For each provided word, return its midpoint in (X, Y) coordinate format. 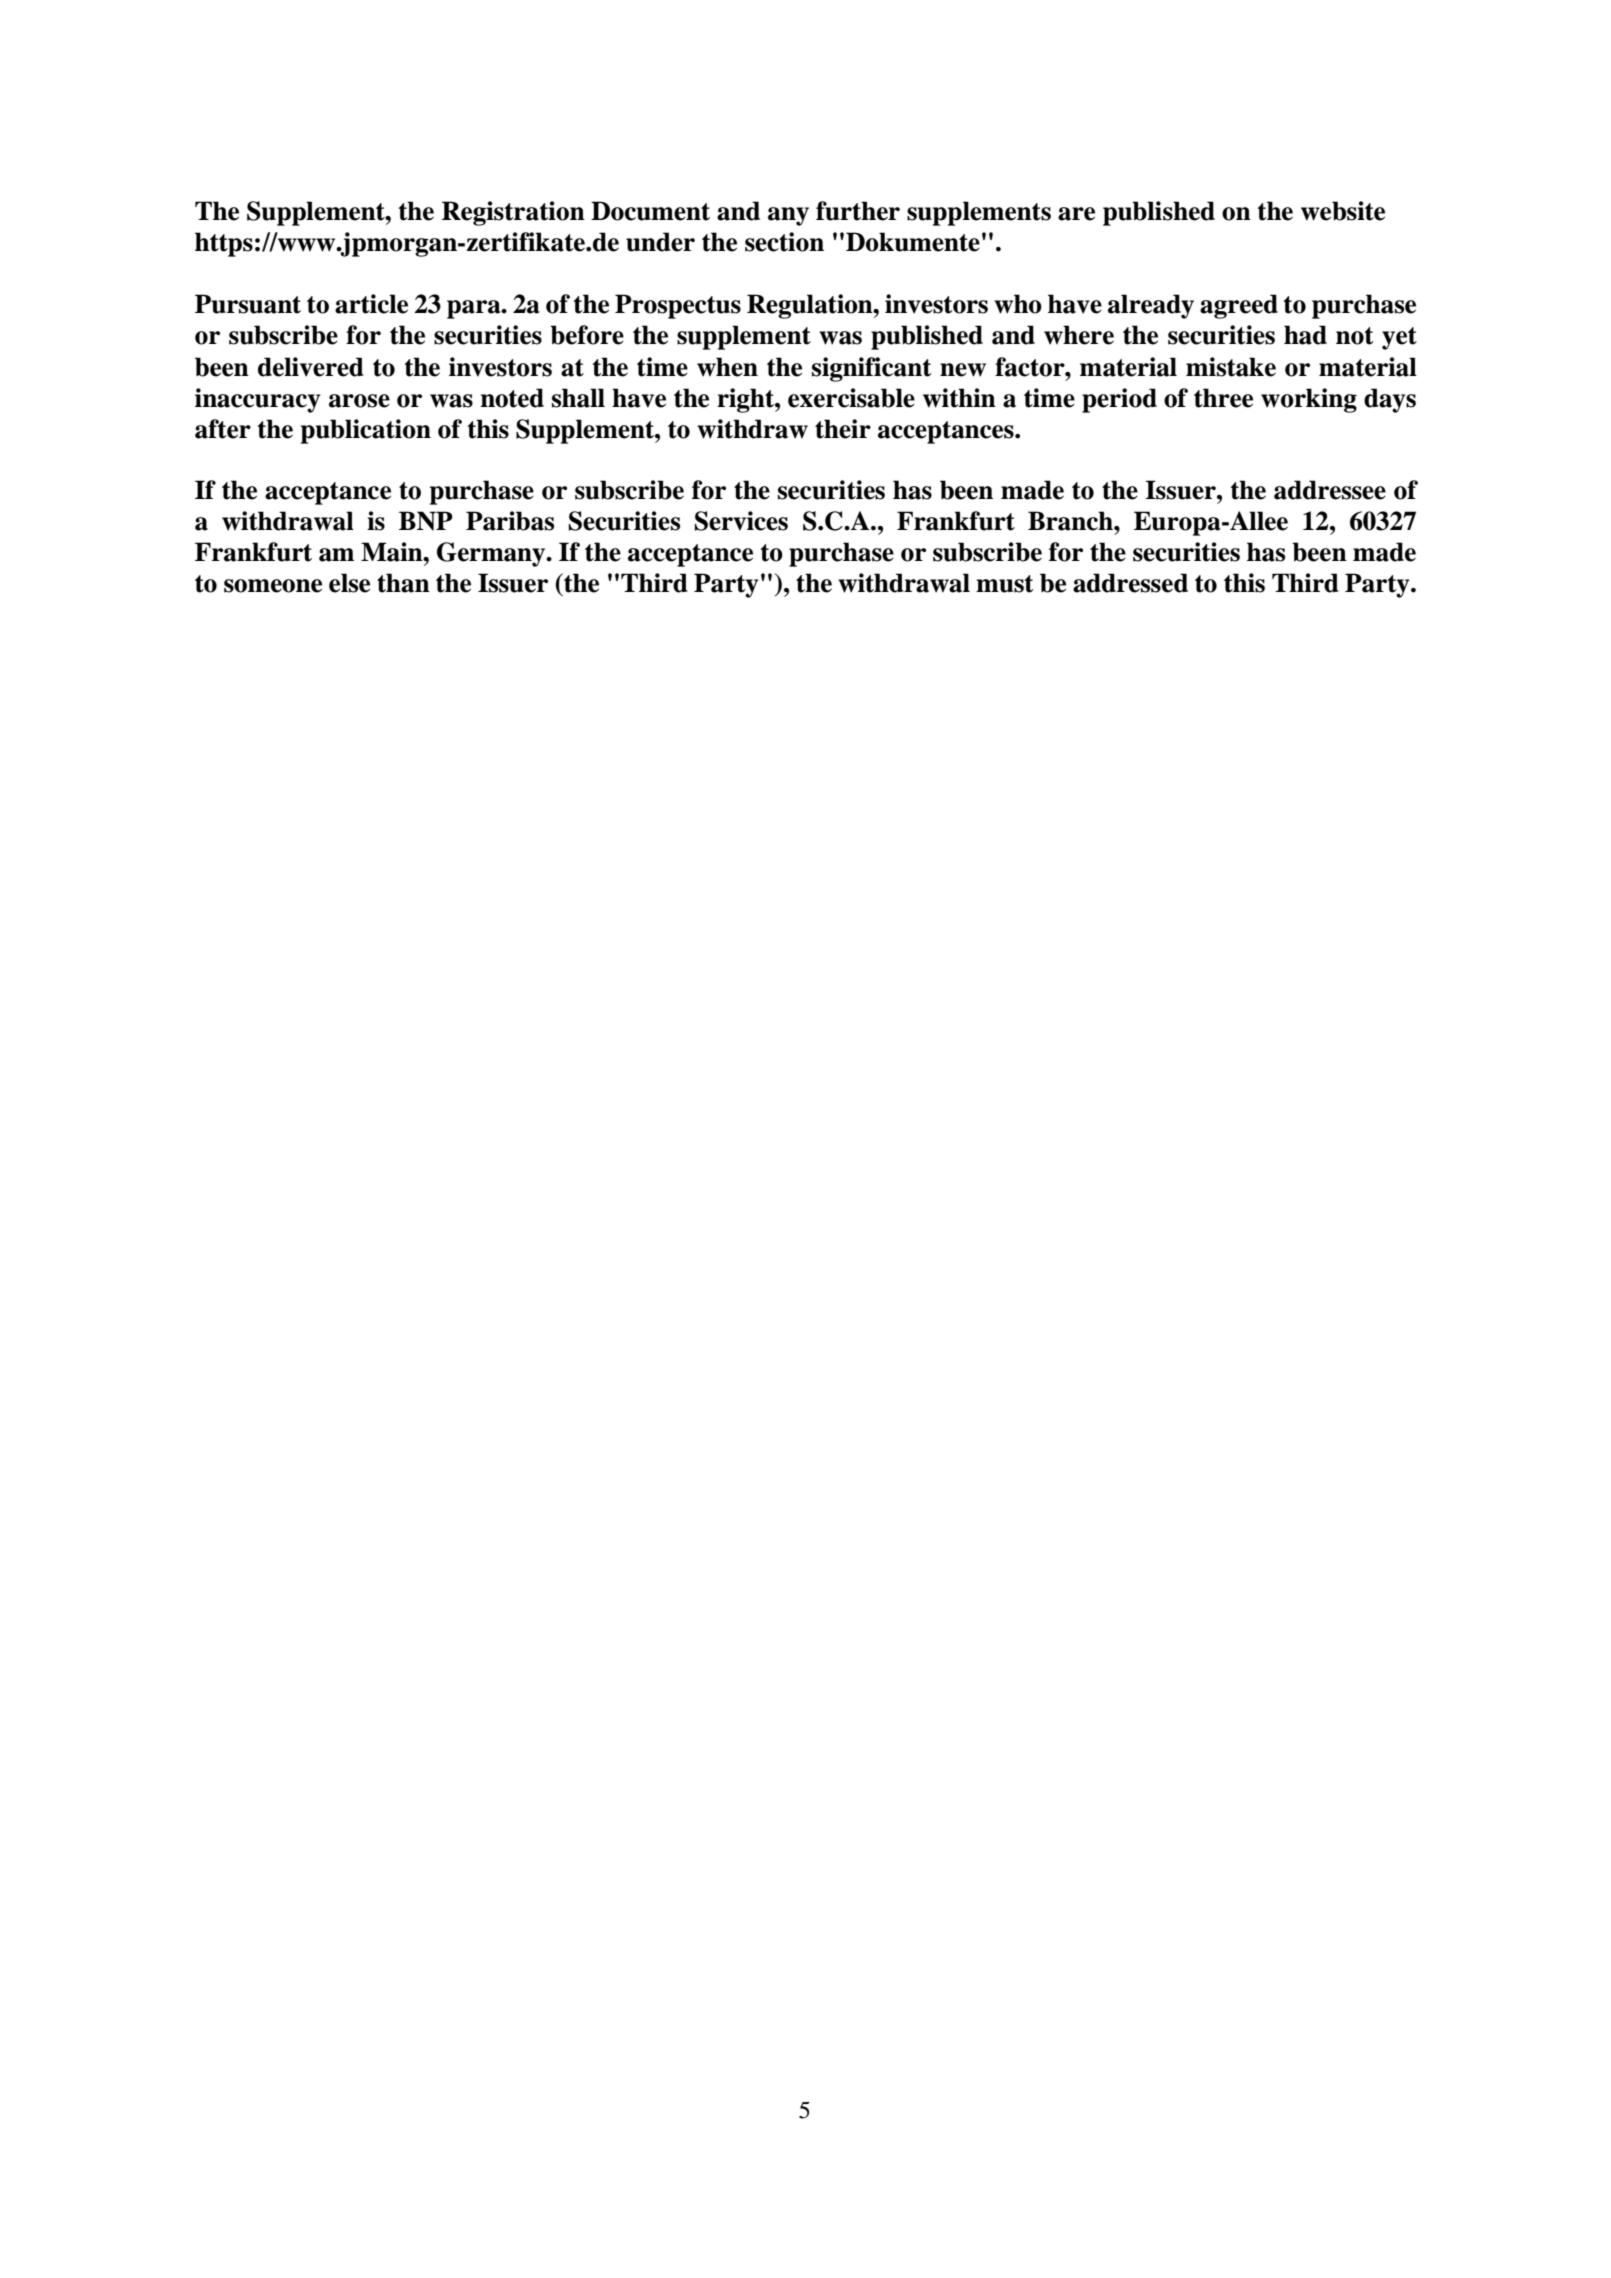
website (1343, 211)
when (727, 367)
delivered (311, 367)
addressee (1330, 490)
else (349, 583)
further (858, 211)
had (1305, 335)
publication (366, 431)
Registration (513, 213)
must (1005, 584)
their (843, 429)
